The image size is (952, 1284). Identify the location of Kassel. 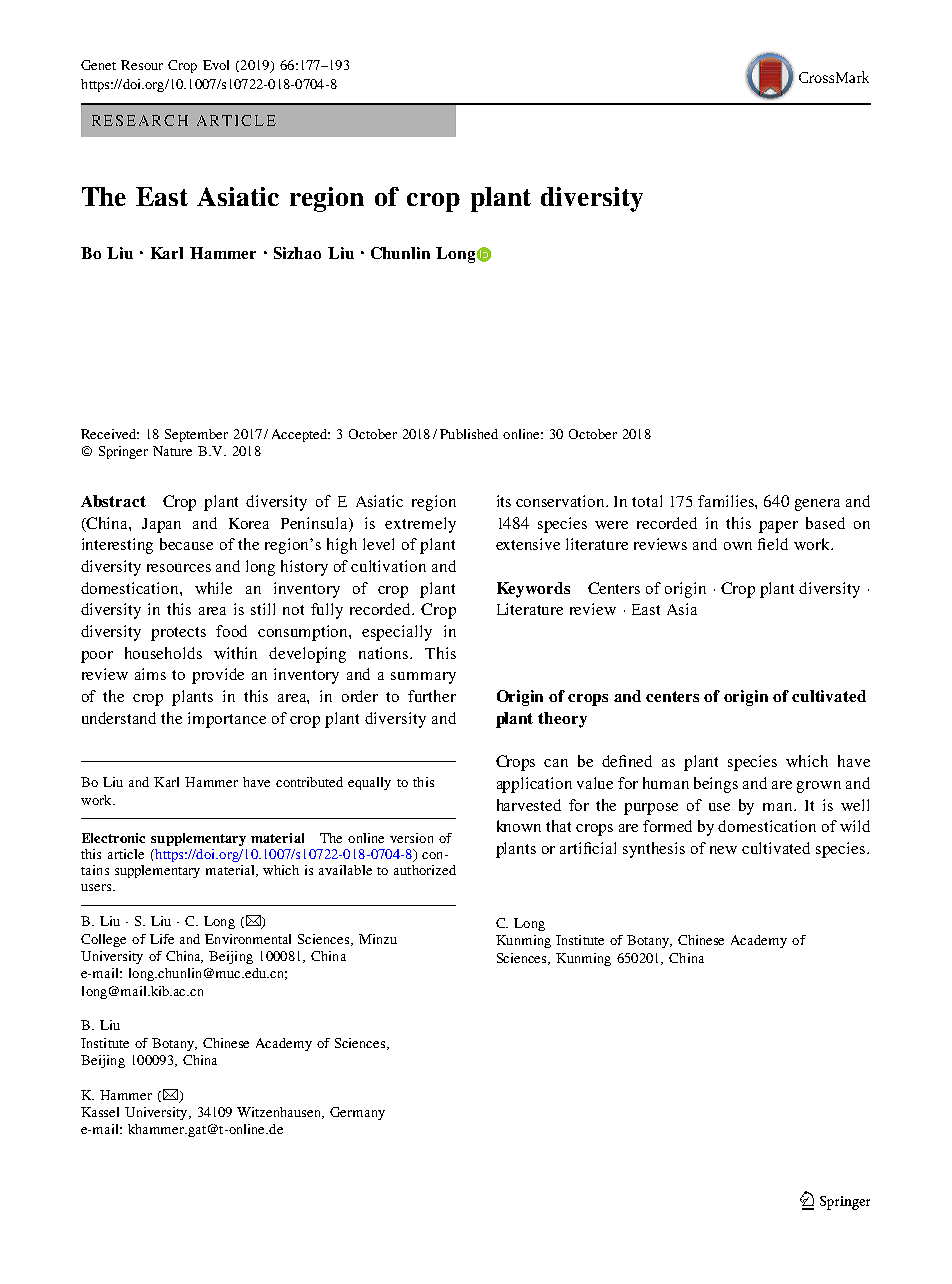
(100, 1112).
